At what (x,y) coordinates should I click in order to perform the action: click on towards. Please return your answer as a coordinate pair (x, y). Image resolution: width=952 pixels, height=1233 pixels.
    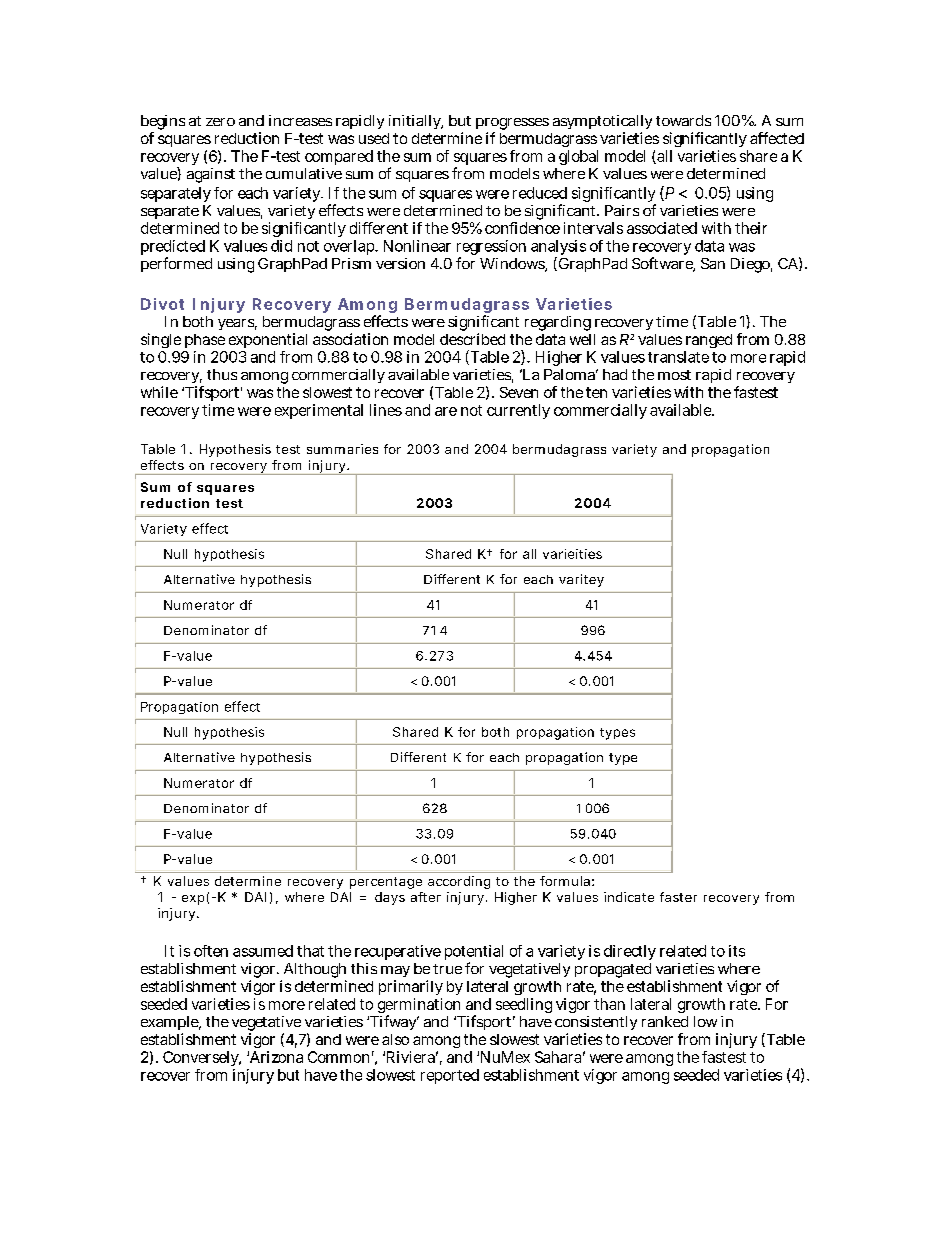
    Looking at the image, I should click on (683, 120).
